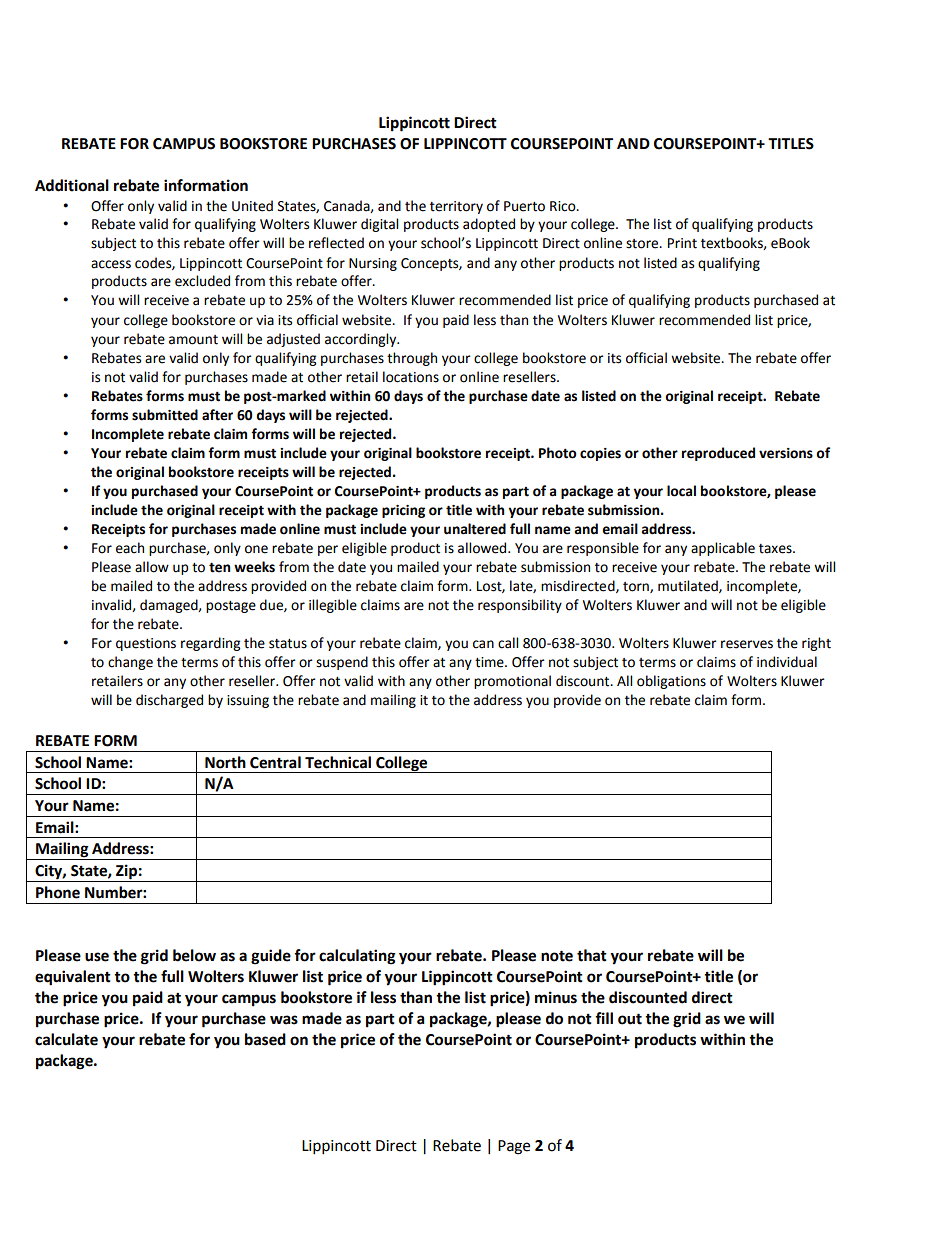 The height and width of the screenshot is (1233, 952). What do you see at coordinates (671, 682) in the screenshot?
I see `obligations` at bounding box center [671, 682].
